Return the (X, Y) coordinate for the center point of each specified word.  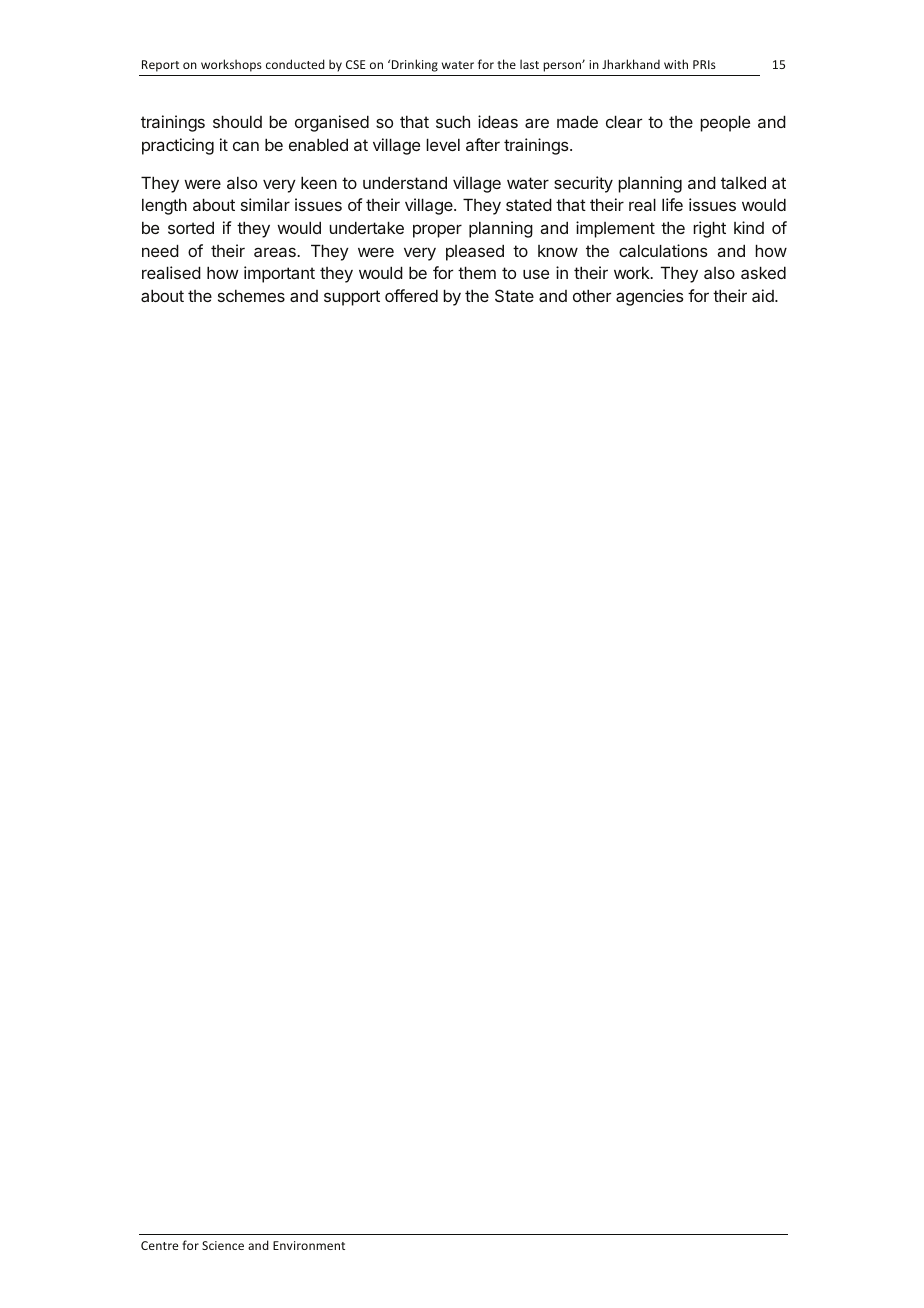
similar (265, 204)
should (237, 121)
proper (437, 231)
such (453, 121)
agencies (650, 297)
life (672, 204)
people (725, 123)
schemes (251, 295)
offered (411, 295)
